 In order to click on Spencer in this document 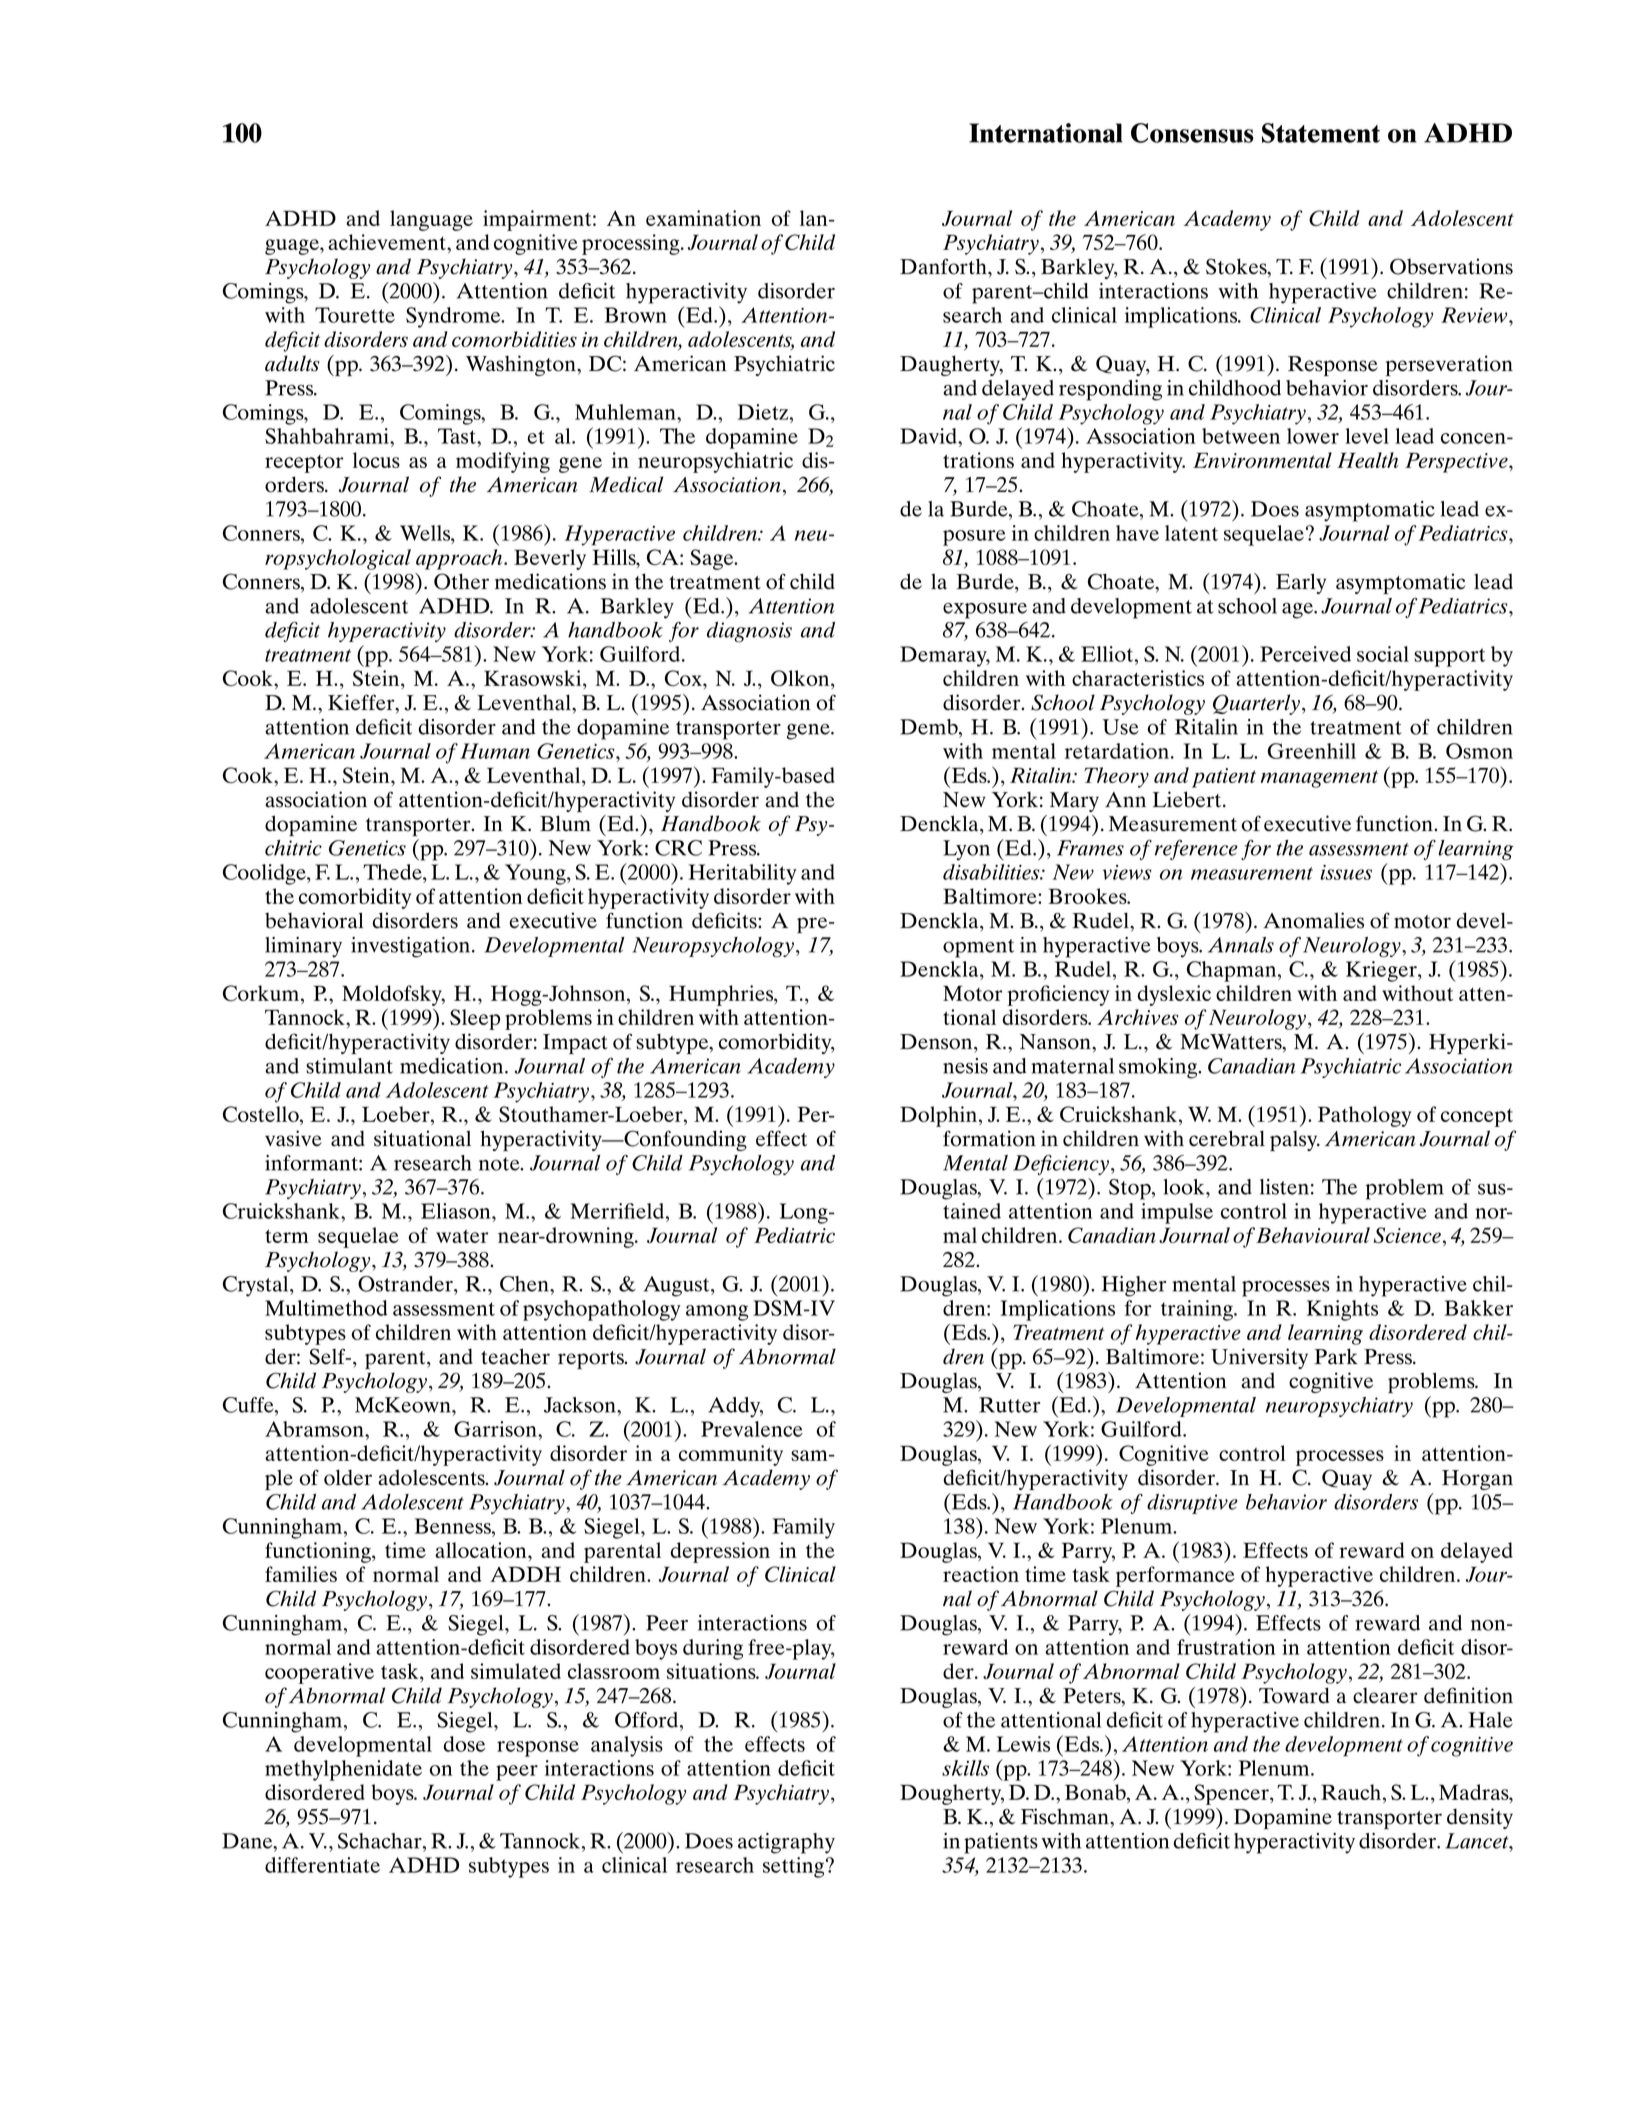, I will do `click(1232, 1794)`.
